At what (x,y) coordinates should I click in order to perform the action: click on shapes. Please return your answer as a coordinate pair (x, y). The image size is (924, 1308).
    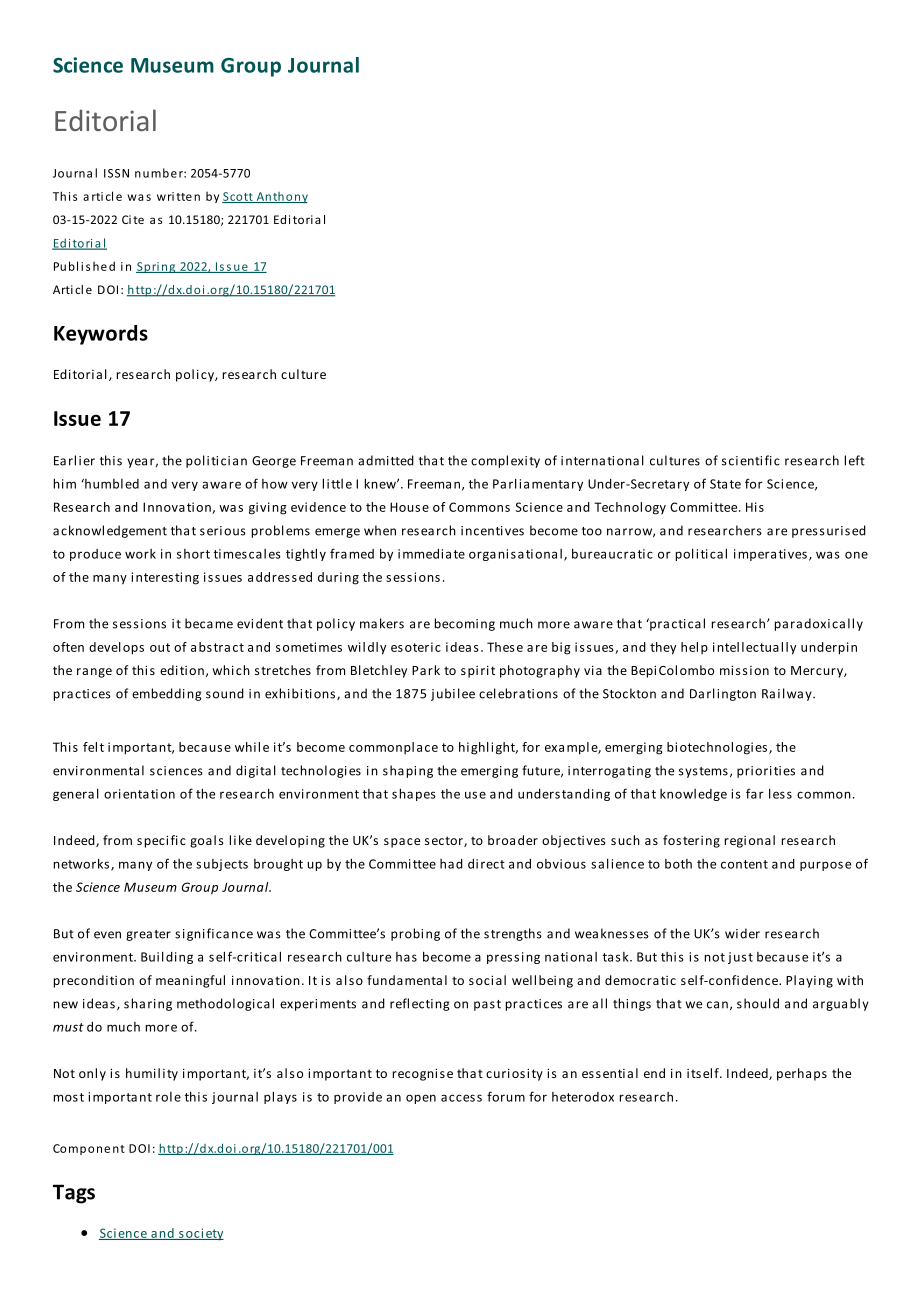
    Looking at the image, I should click on (414, 794).
